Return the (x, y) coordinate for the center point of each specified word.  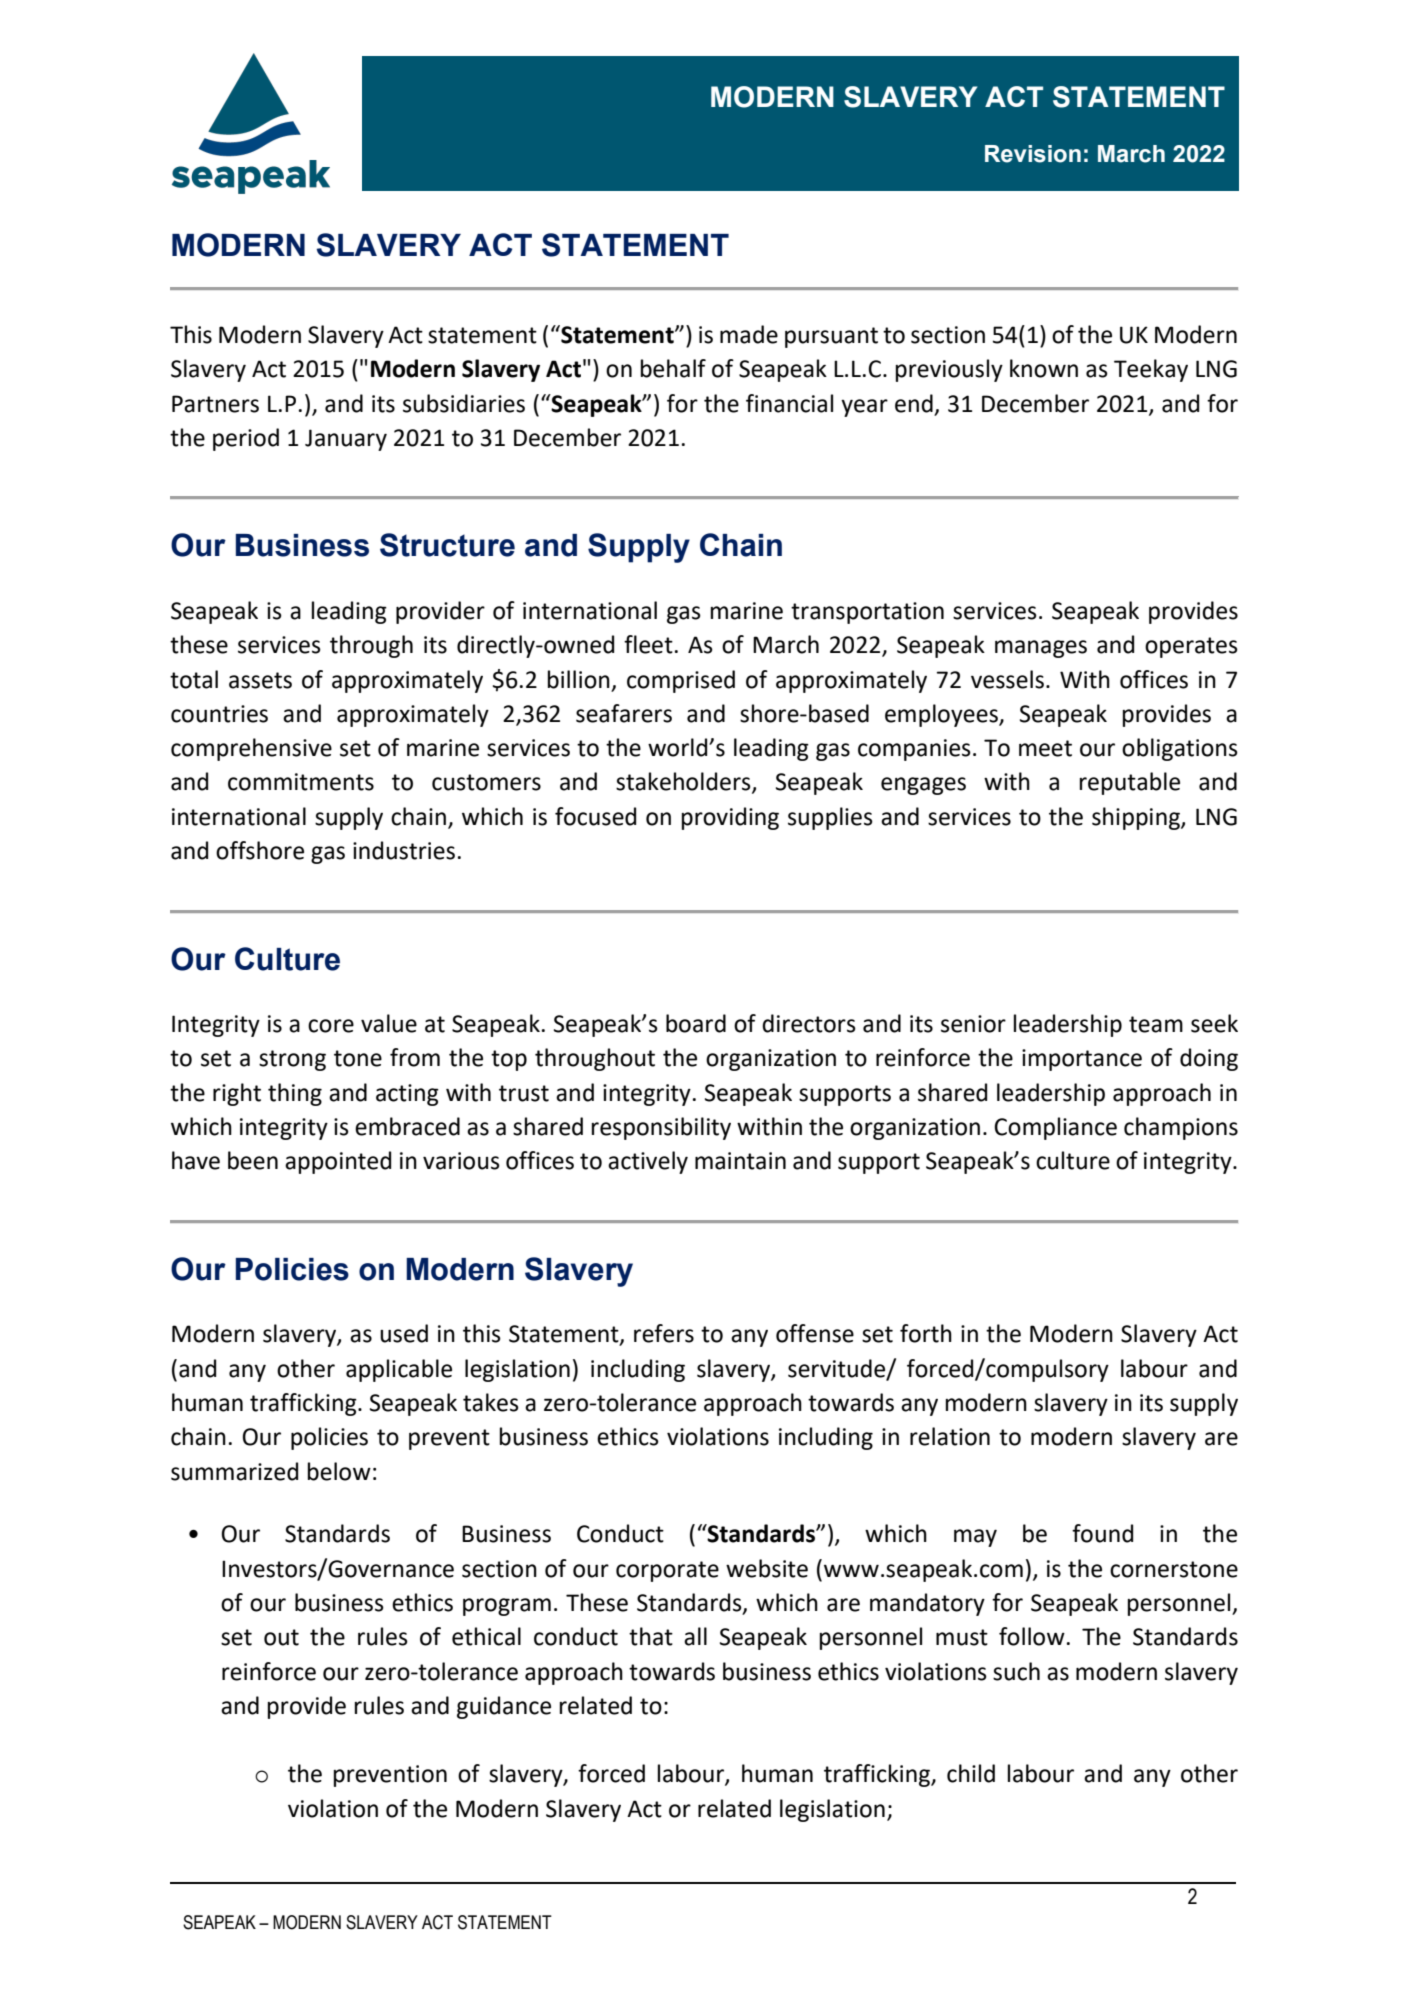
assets (260, 680)
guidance (504, 1707)
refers (664, 1333)
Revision (1033, 154)
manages (1041, 649)
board (696, 1023)
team (1156, 1024)
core (331, 1026)
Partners (215, 404)
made (749, 334)
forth (926, 1333)
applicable (399, 1370)
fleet (648, 644)
